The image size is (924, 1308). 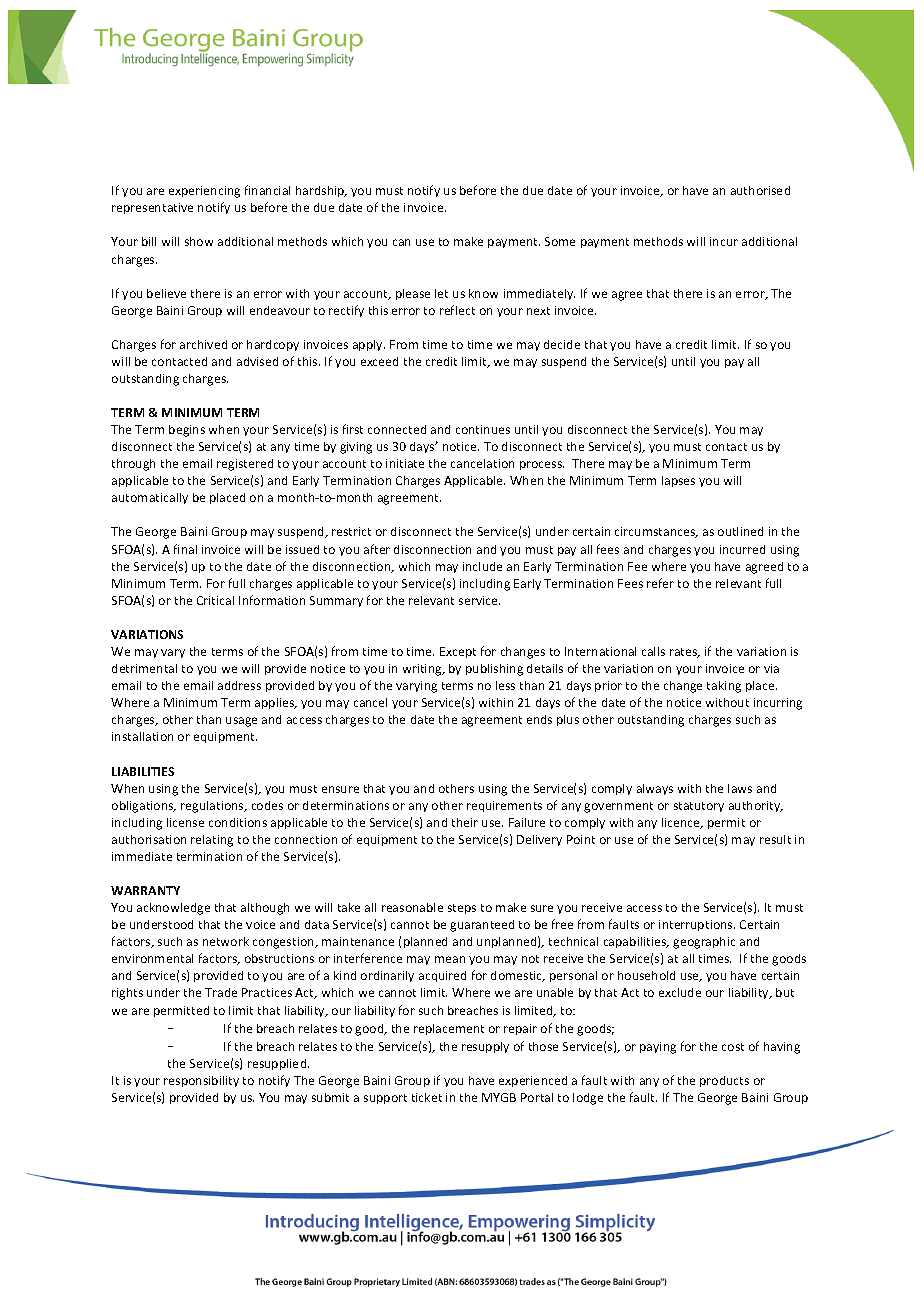 I want to click on resupply, so click(x=485, y=1047).
